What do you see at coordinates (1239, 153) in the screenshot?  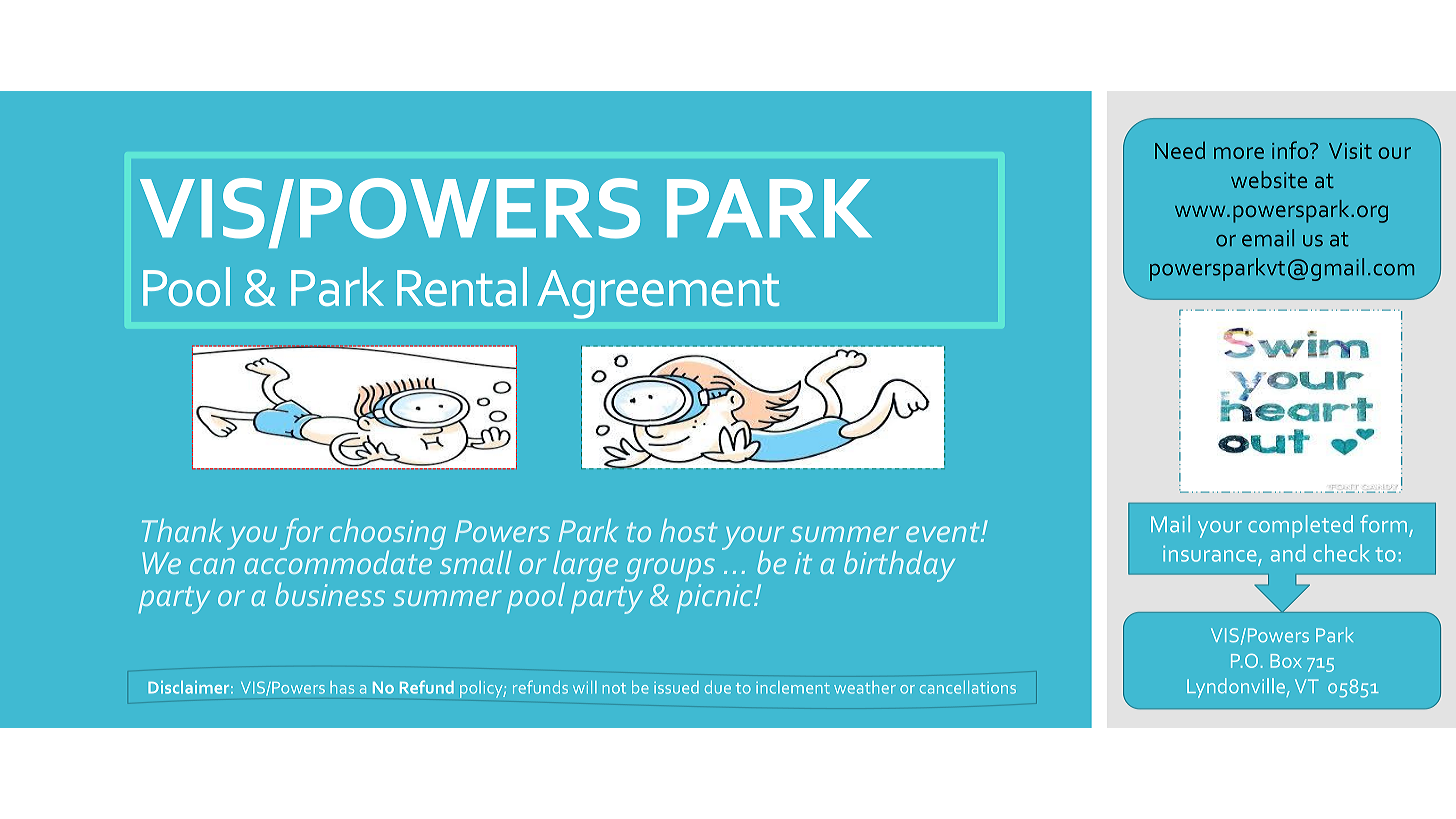 I see `more` at bounding box center [1239, 153].
